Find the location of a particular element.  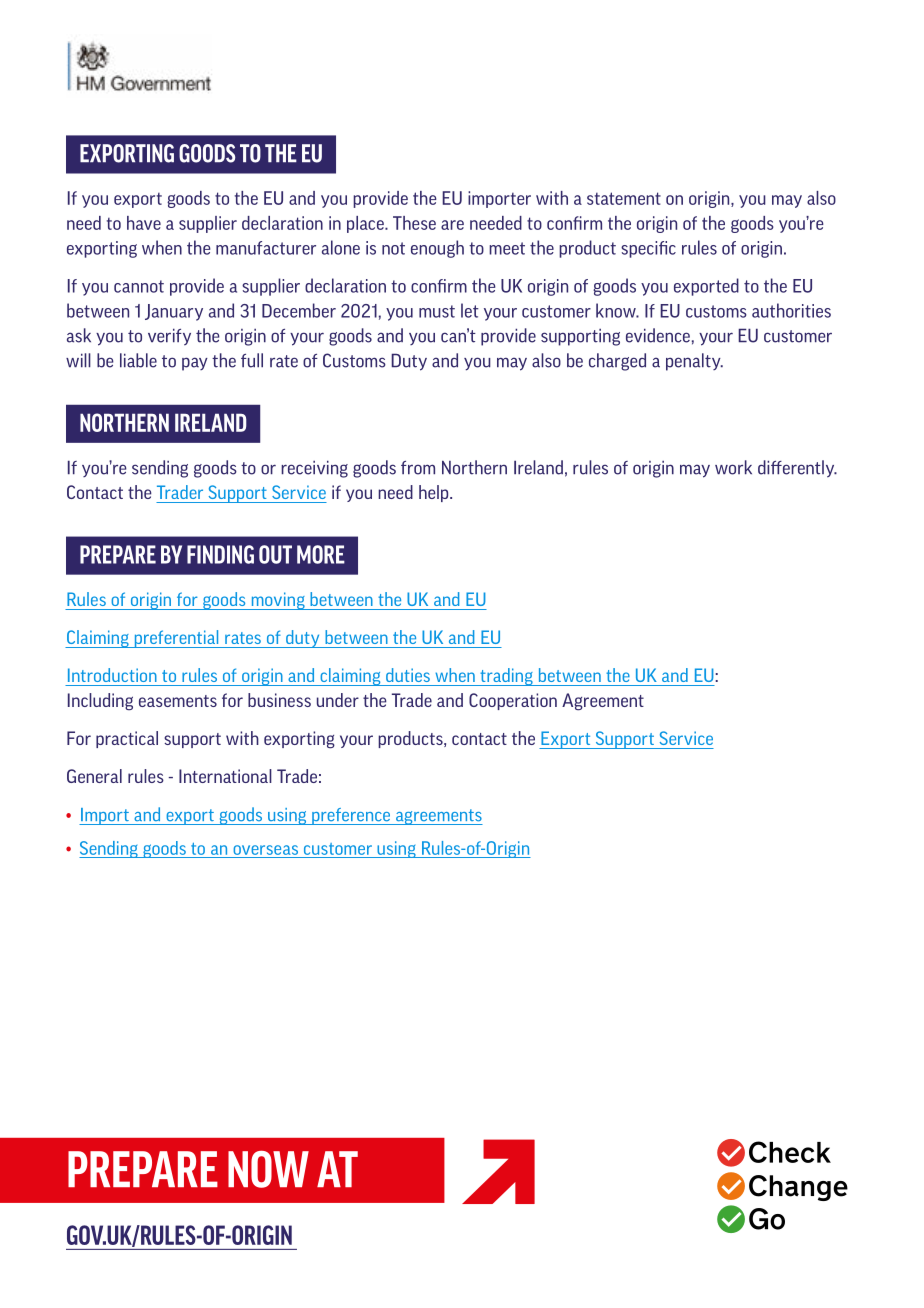

preferential is located at coordinates (176, 639).
